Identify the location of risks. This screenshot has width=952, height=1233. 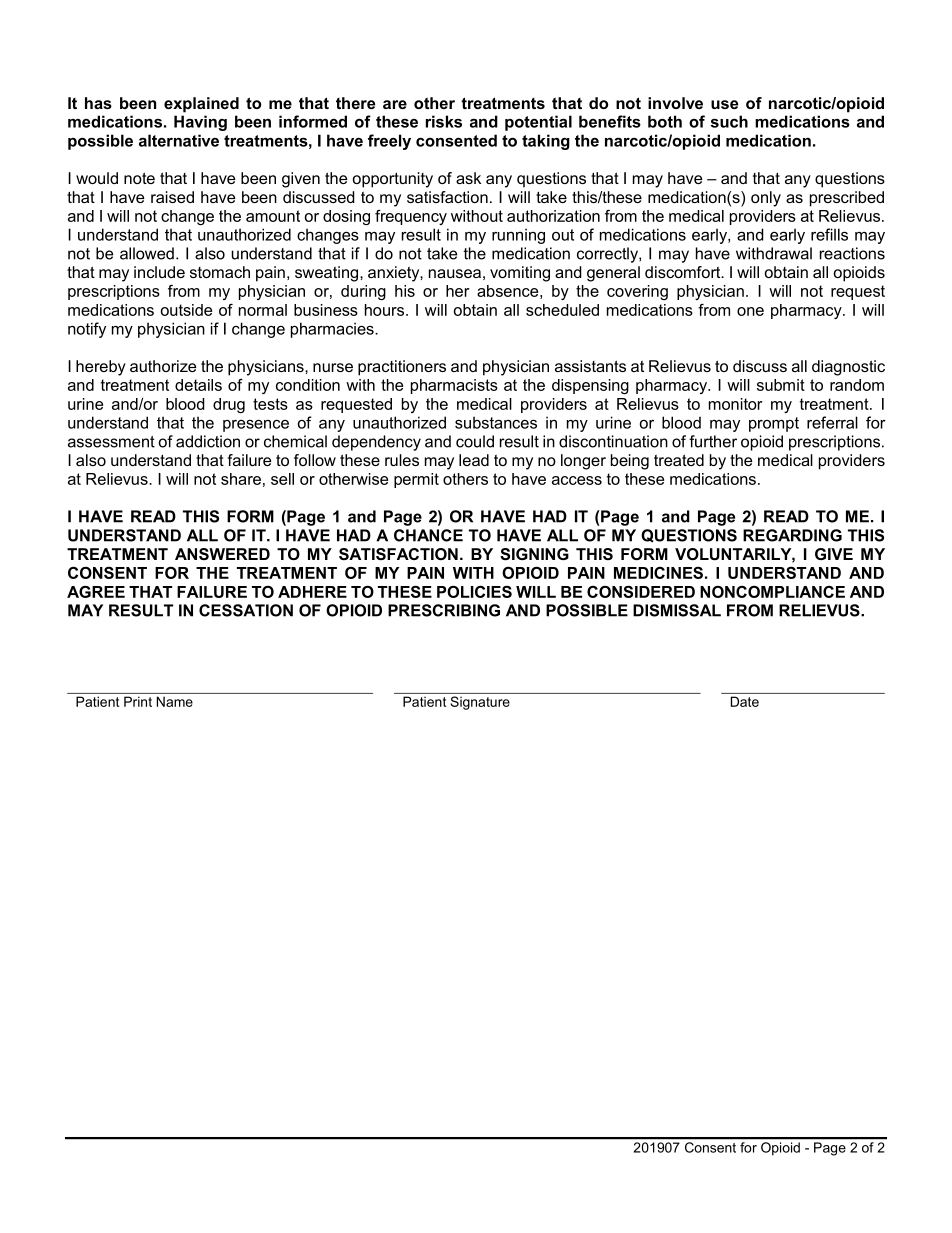
(444, 121).
